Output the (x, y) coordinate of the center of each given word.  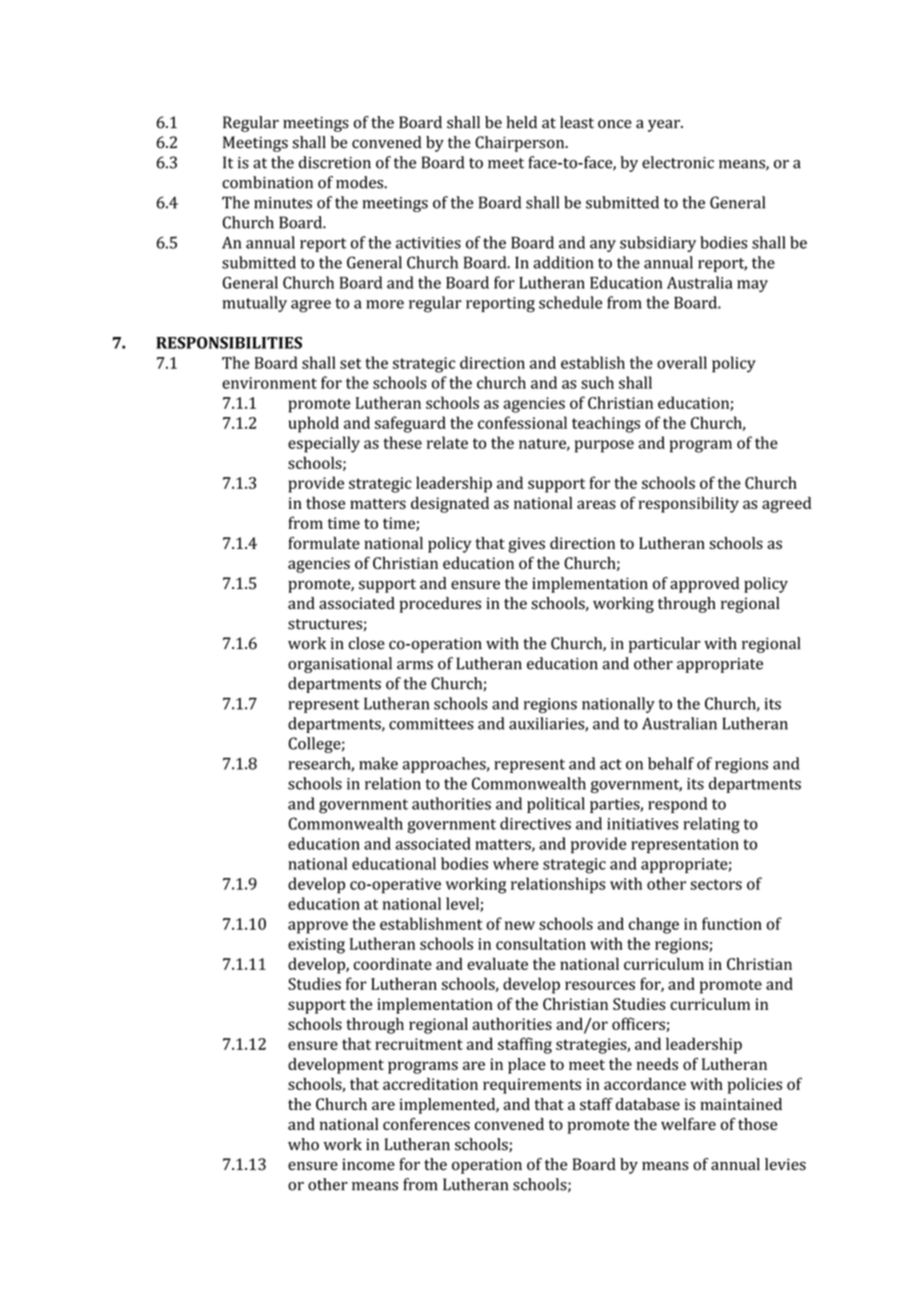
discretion (335, 162)
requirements (532, 1086)
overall (682, 362)
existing (316, 946)
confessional (522, 422)
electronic (678, 162)
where (516, 863)
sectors (716, 884)
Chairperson (521, 144)
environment (269, 383)
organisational (340, 665)
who (303, 1144)
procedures (440, 605)
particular (665, 645)
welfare (688, 1124)
